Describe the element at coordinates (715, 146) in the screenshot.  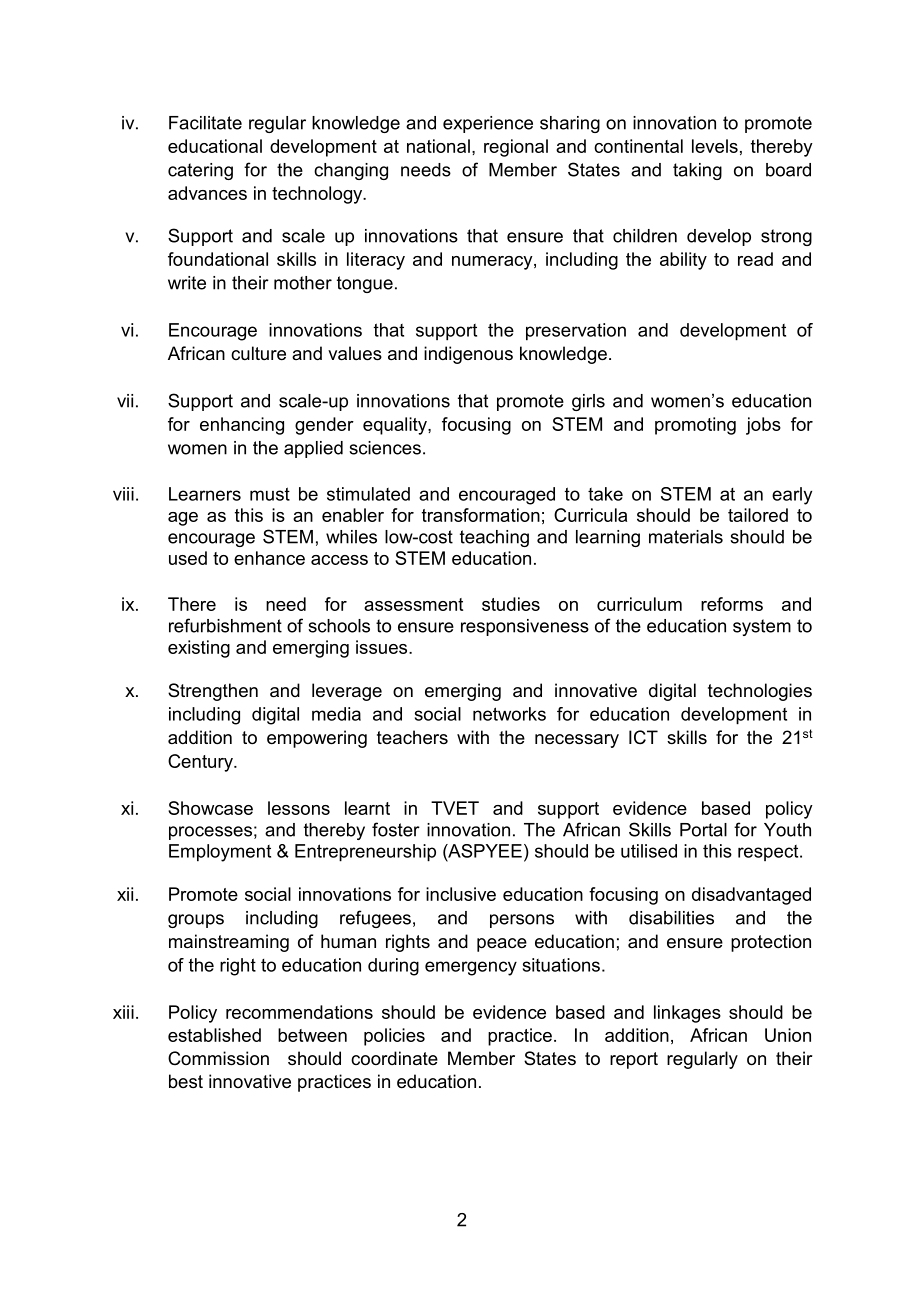
I see `levels` at that location.
